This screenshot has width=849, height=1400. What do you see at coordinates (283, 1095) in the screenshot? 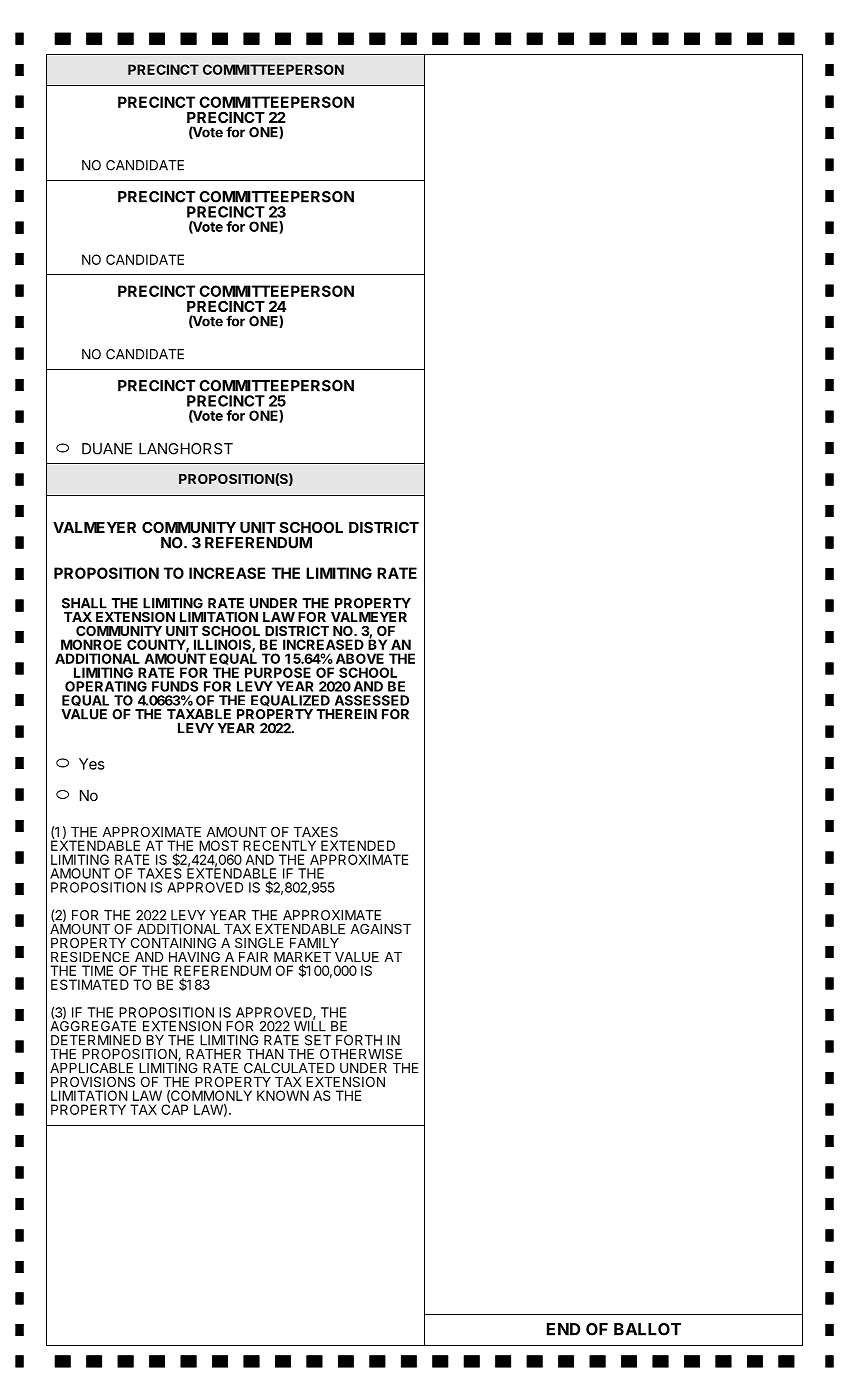
I see `KNOWN` at bounding box center [283, 1095].
